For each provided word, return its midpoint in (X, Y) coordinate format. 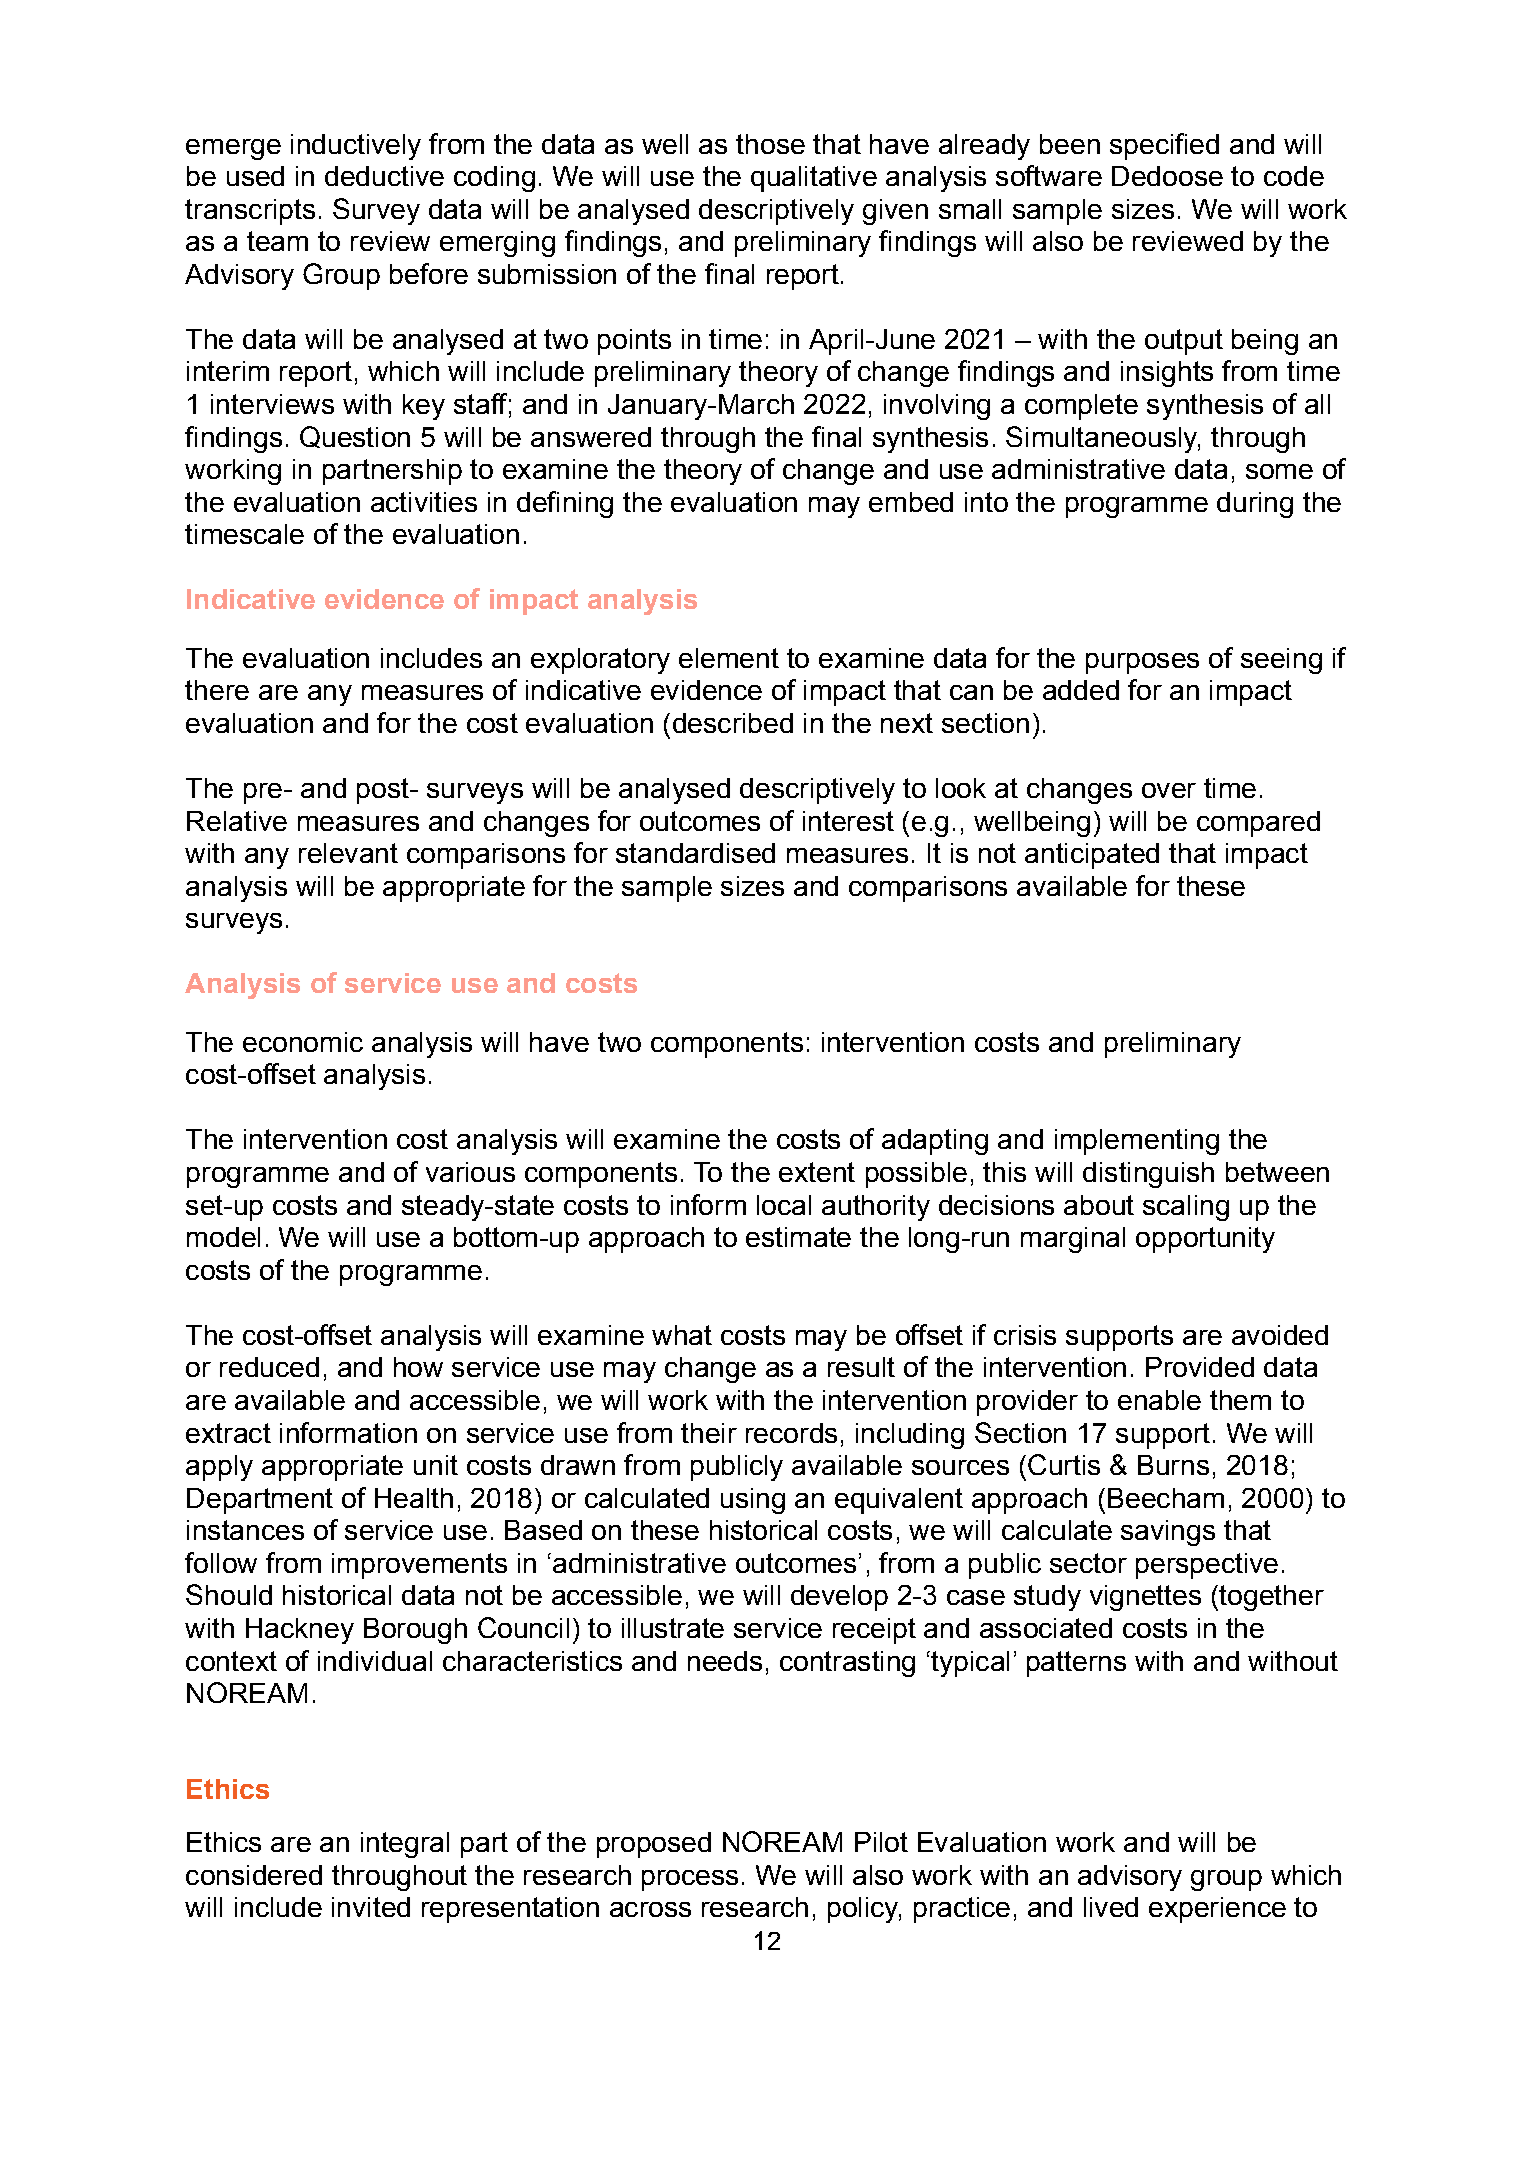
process (690, 1880)
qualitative (814, 179)
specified (1164, 146)
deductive (384, 176)
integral (405, 1845)
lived (1111, 1907)
